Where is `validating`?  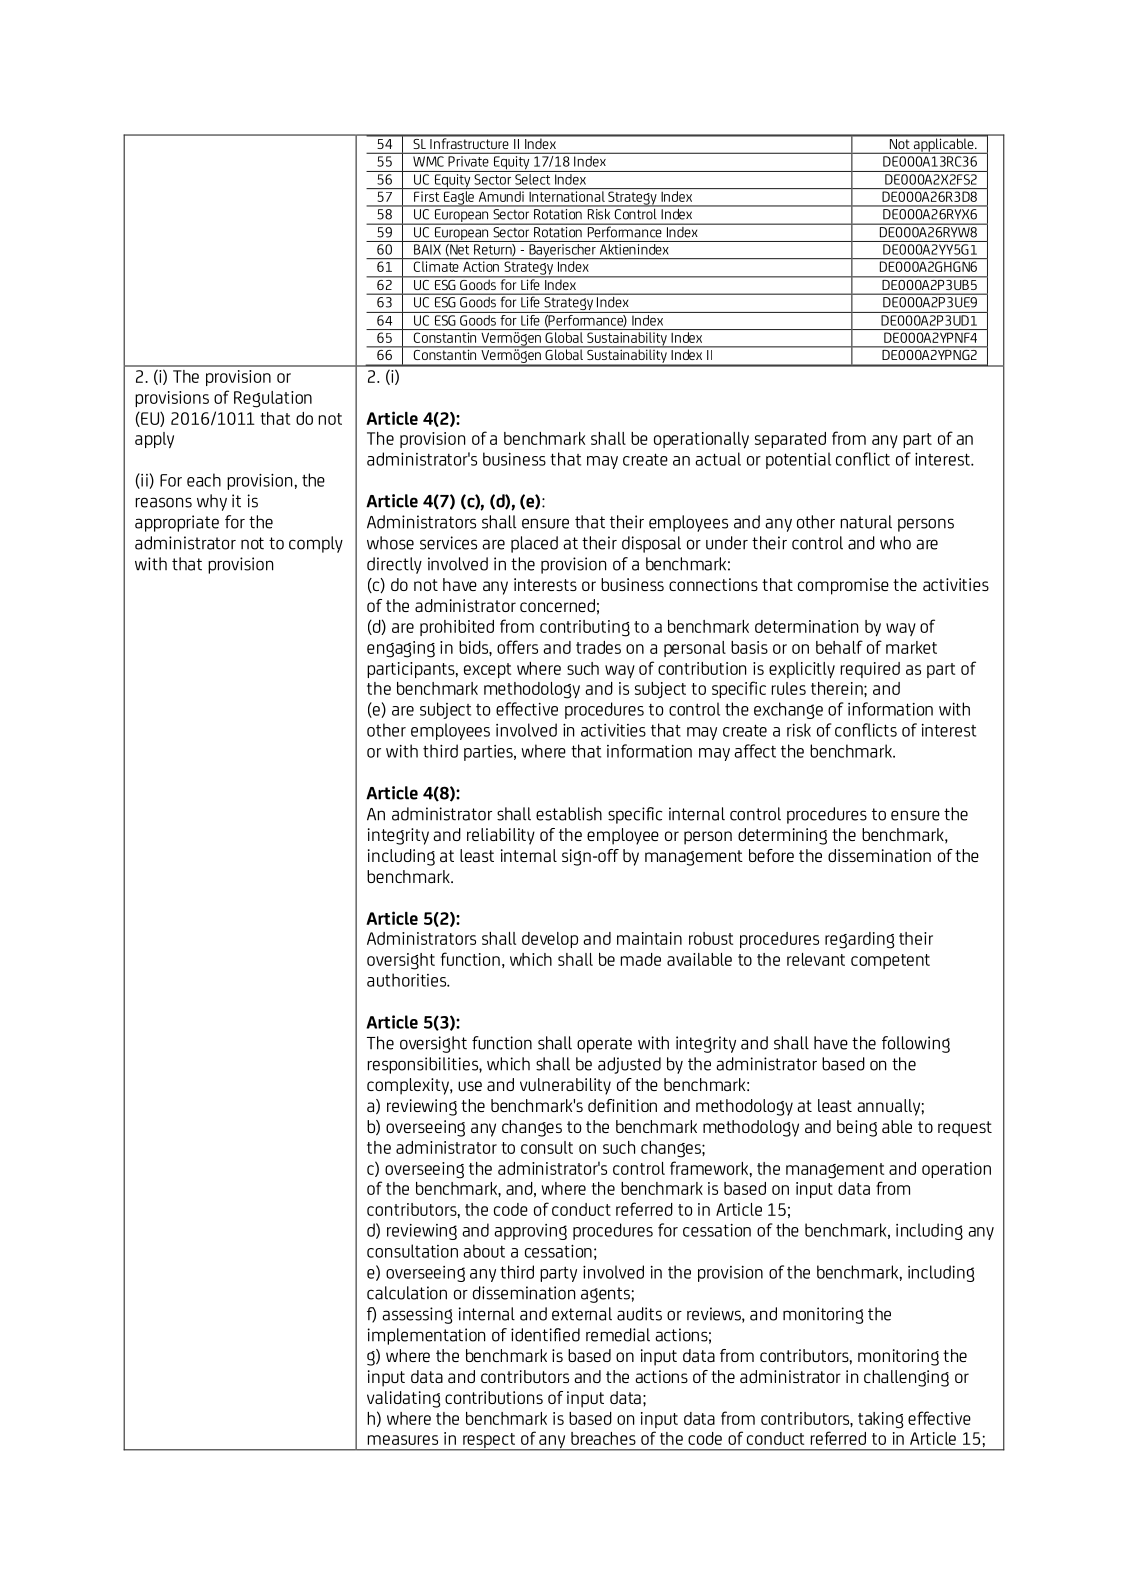 validating is located at coordinates (404, 1399).
